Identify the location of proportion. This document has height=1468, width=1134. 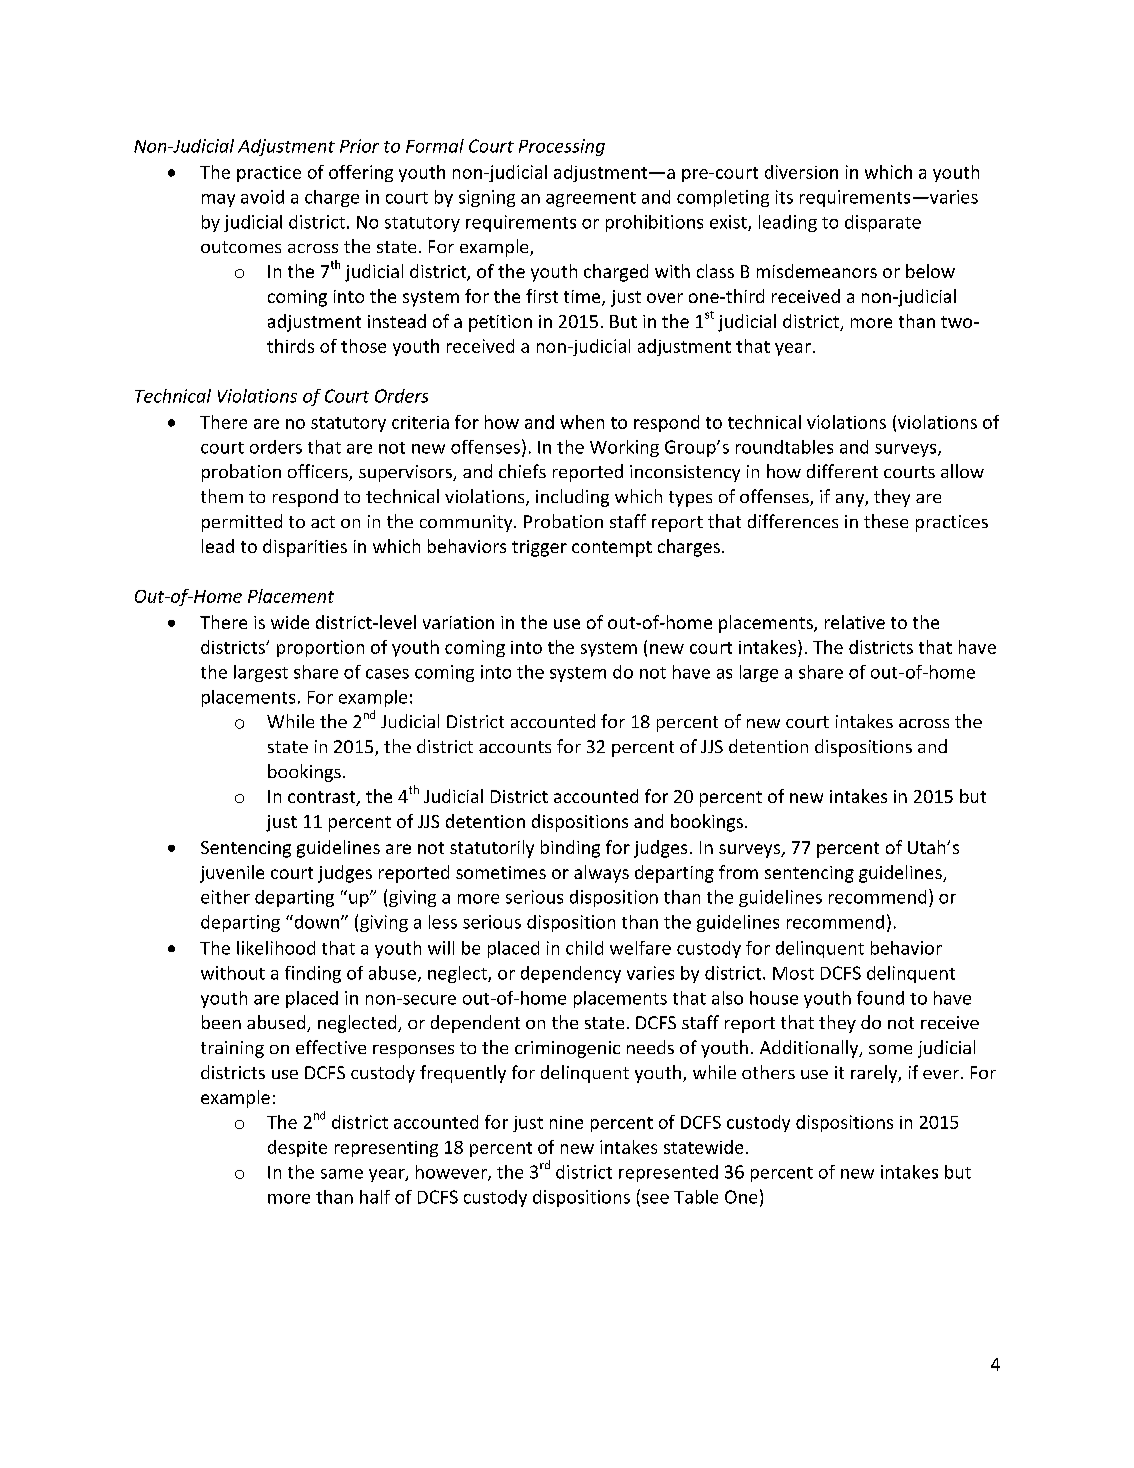
(320, 648).
